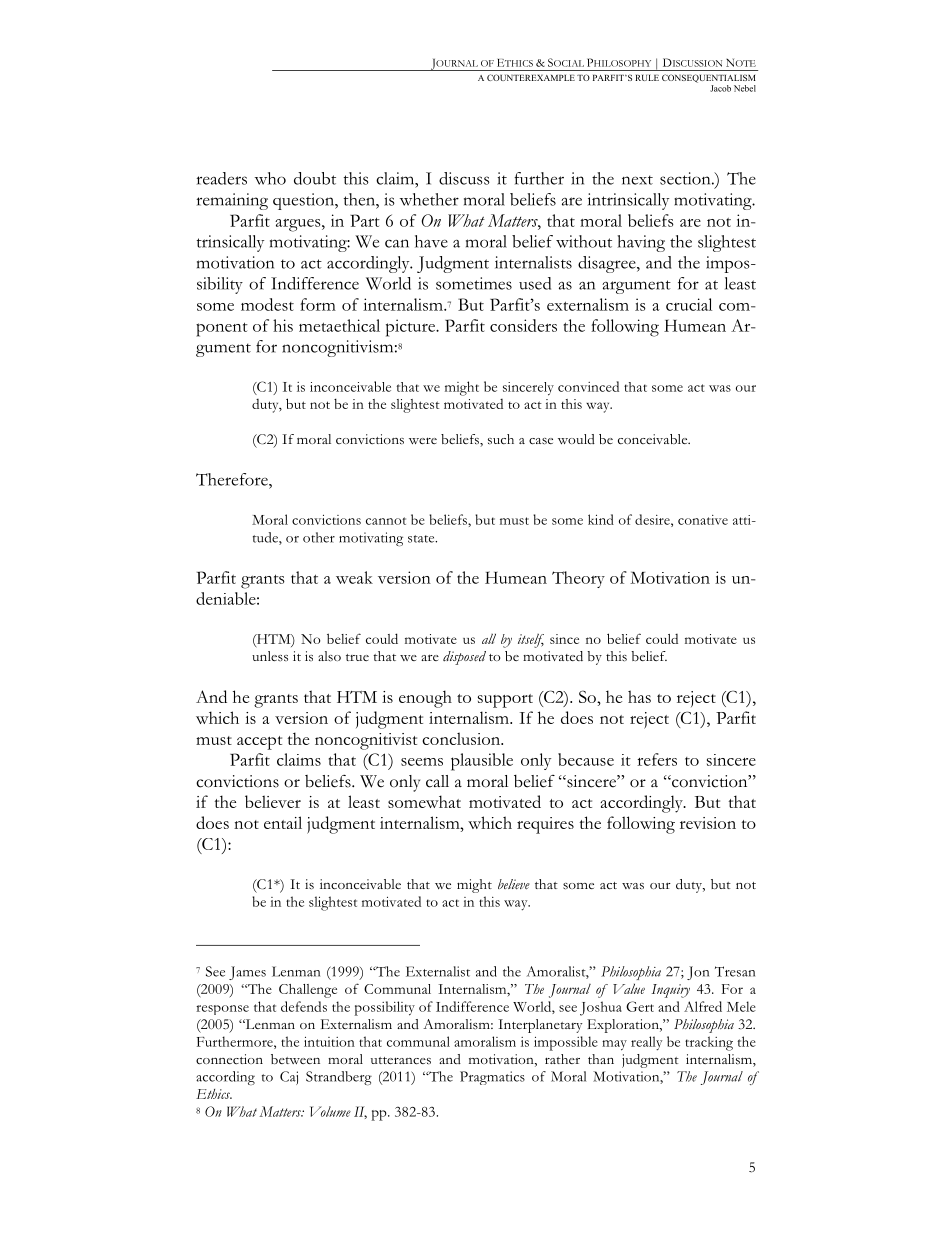  What do you see at coordinates (545, 825) in the document?
I see `requires` at bounding box center [545, 825].
